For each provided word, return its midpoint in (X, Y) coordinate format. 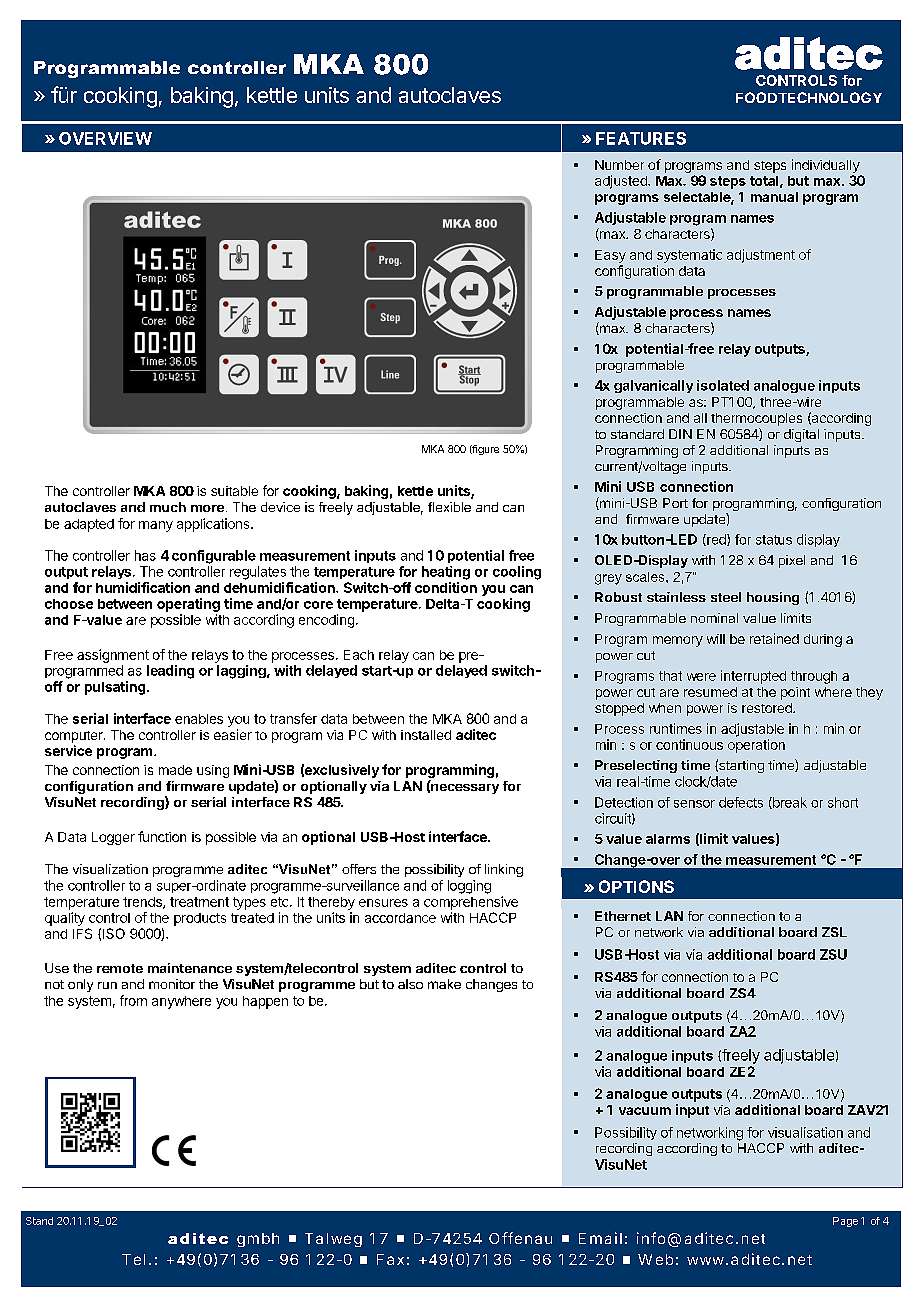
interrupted (753, 677)
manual (774, 197)
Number (619, 165)
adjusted (622, 182)
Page (845, 1222)
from (133, 1000)
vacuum (645, 1111)
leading (170, 672)
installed (426, 735)
